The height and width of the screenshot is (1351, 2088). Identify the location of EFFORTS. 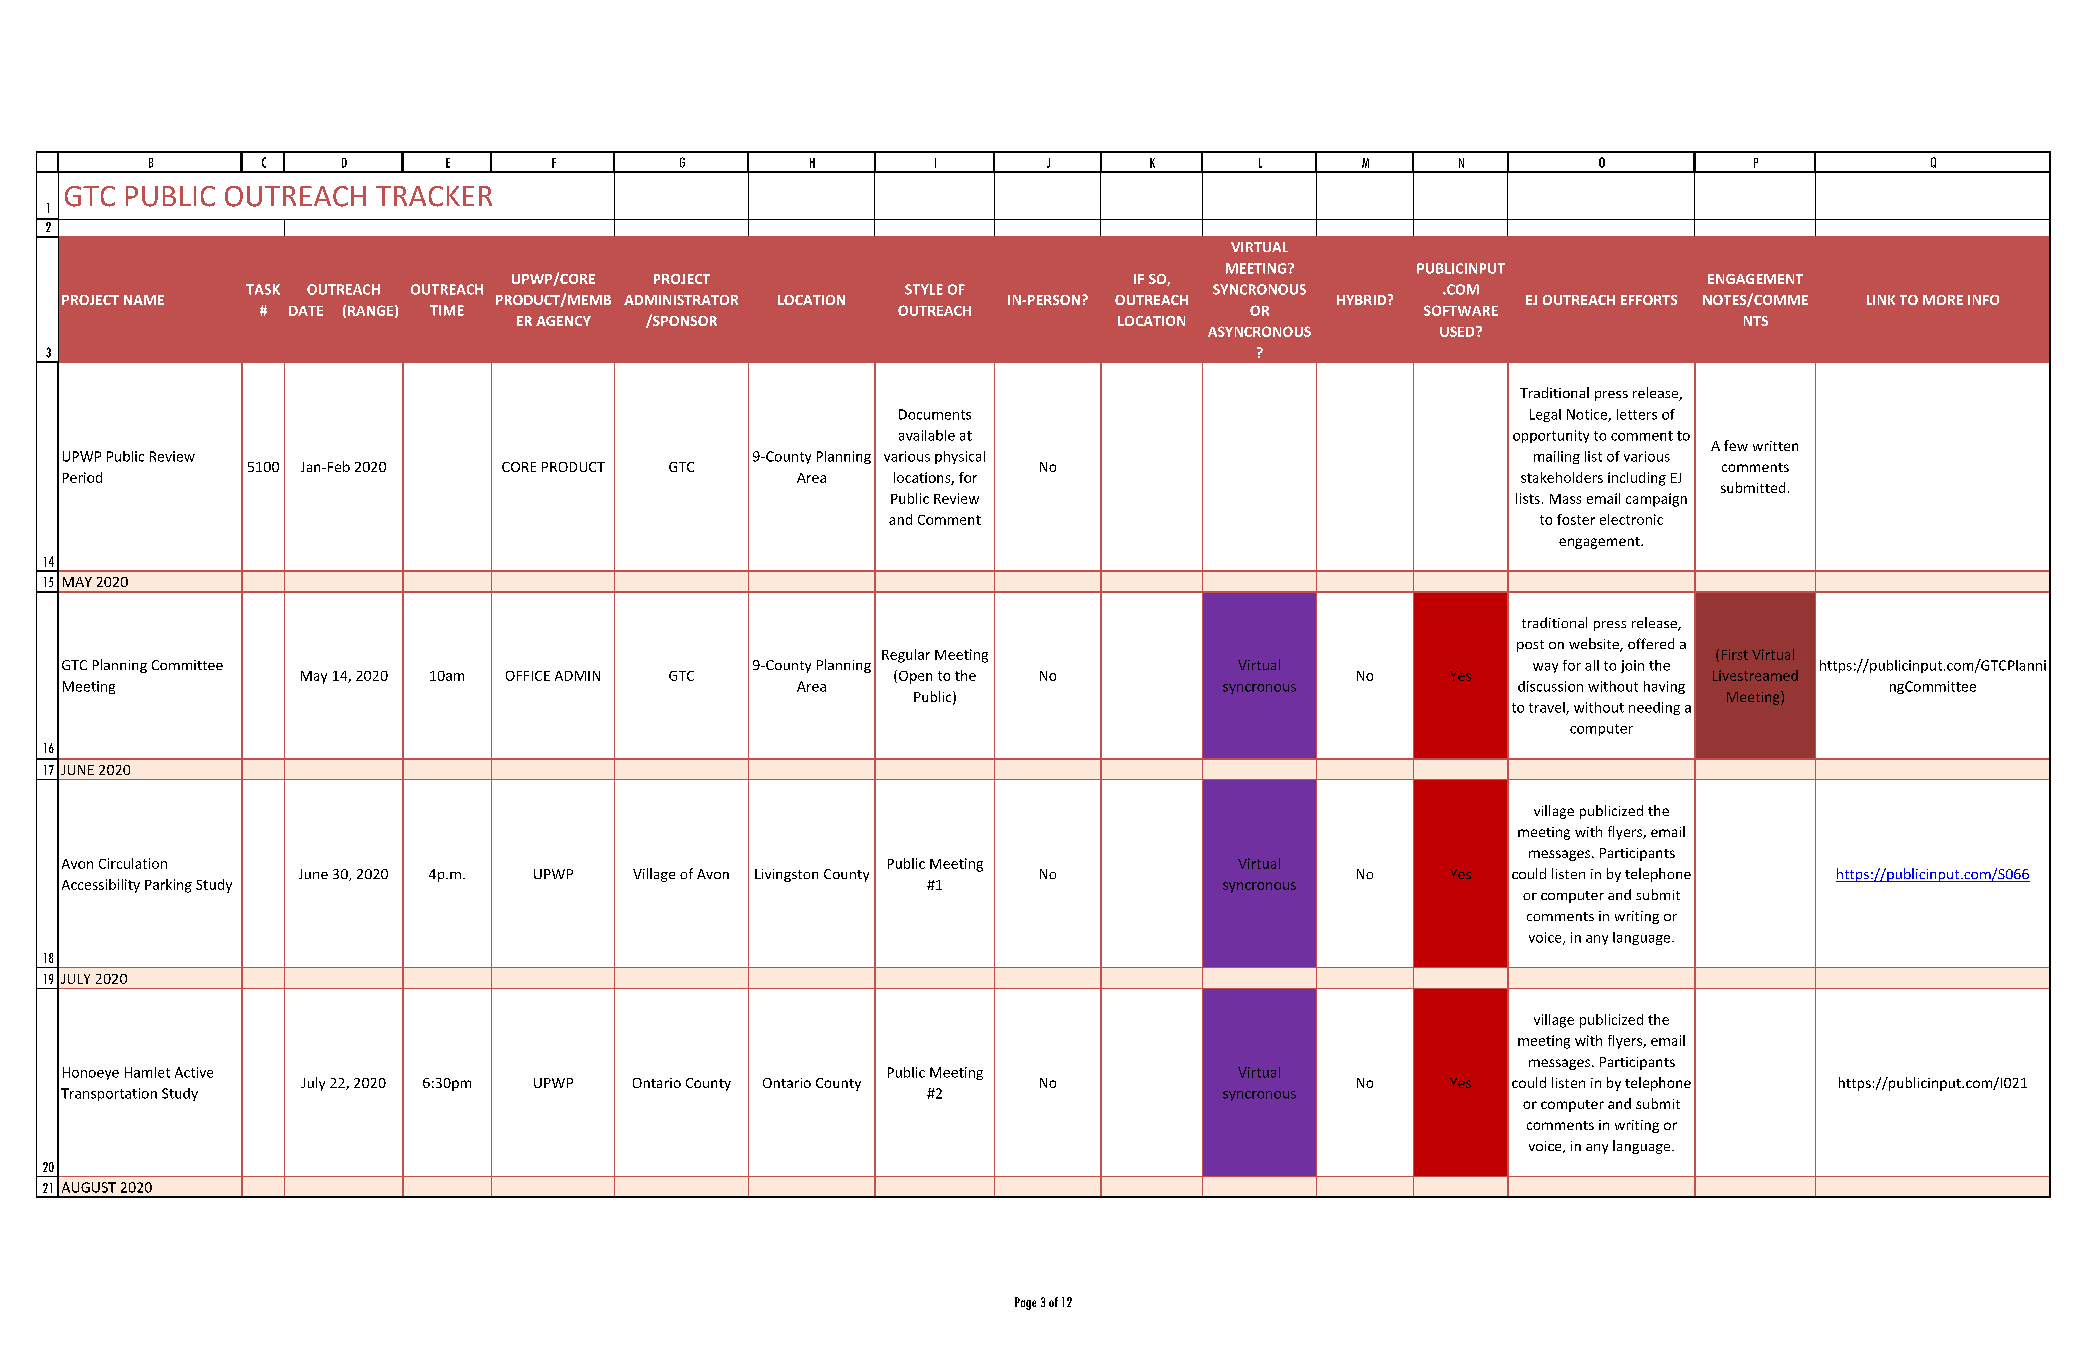
(1649, 300).
